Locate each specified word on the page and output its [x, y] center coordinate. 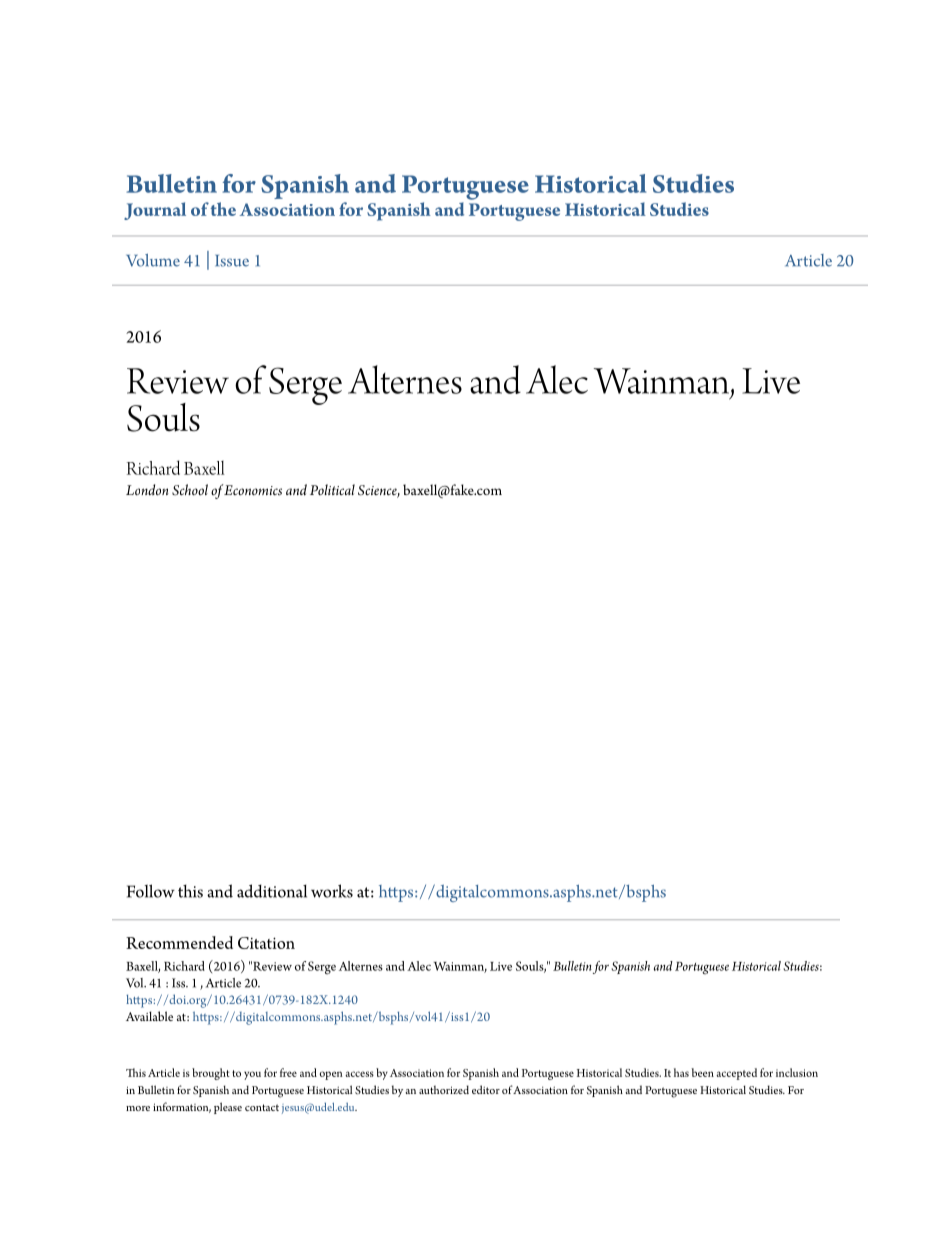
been [702, 1072]
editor [486, 1089]
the [223, 209]
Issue [232, 261]
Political [332, 489]
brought [211, 1074]
